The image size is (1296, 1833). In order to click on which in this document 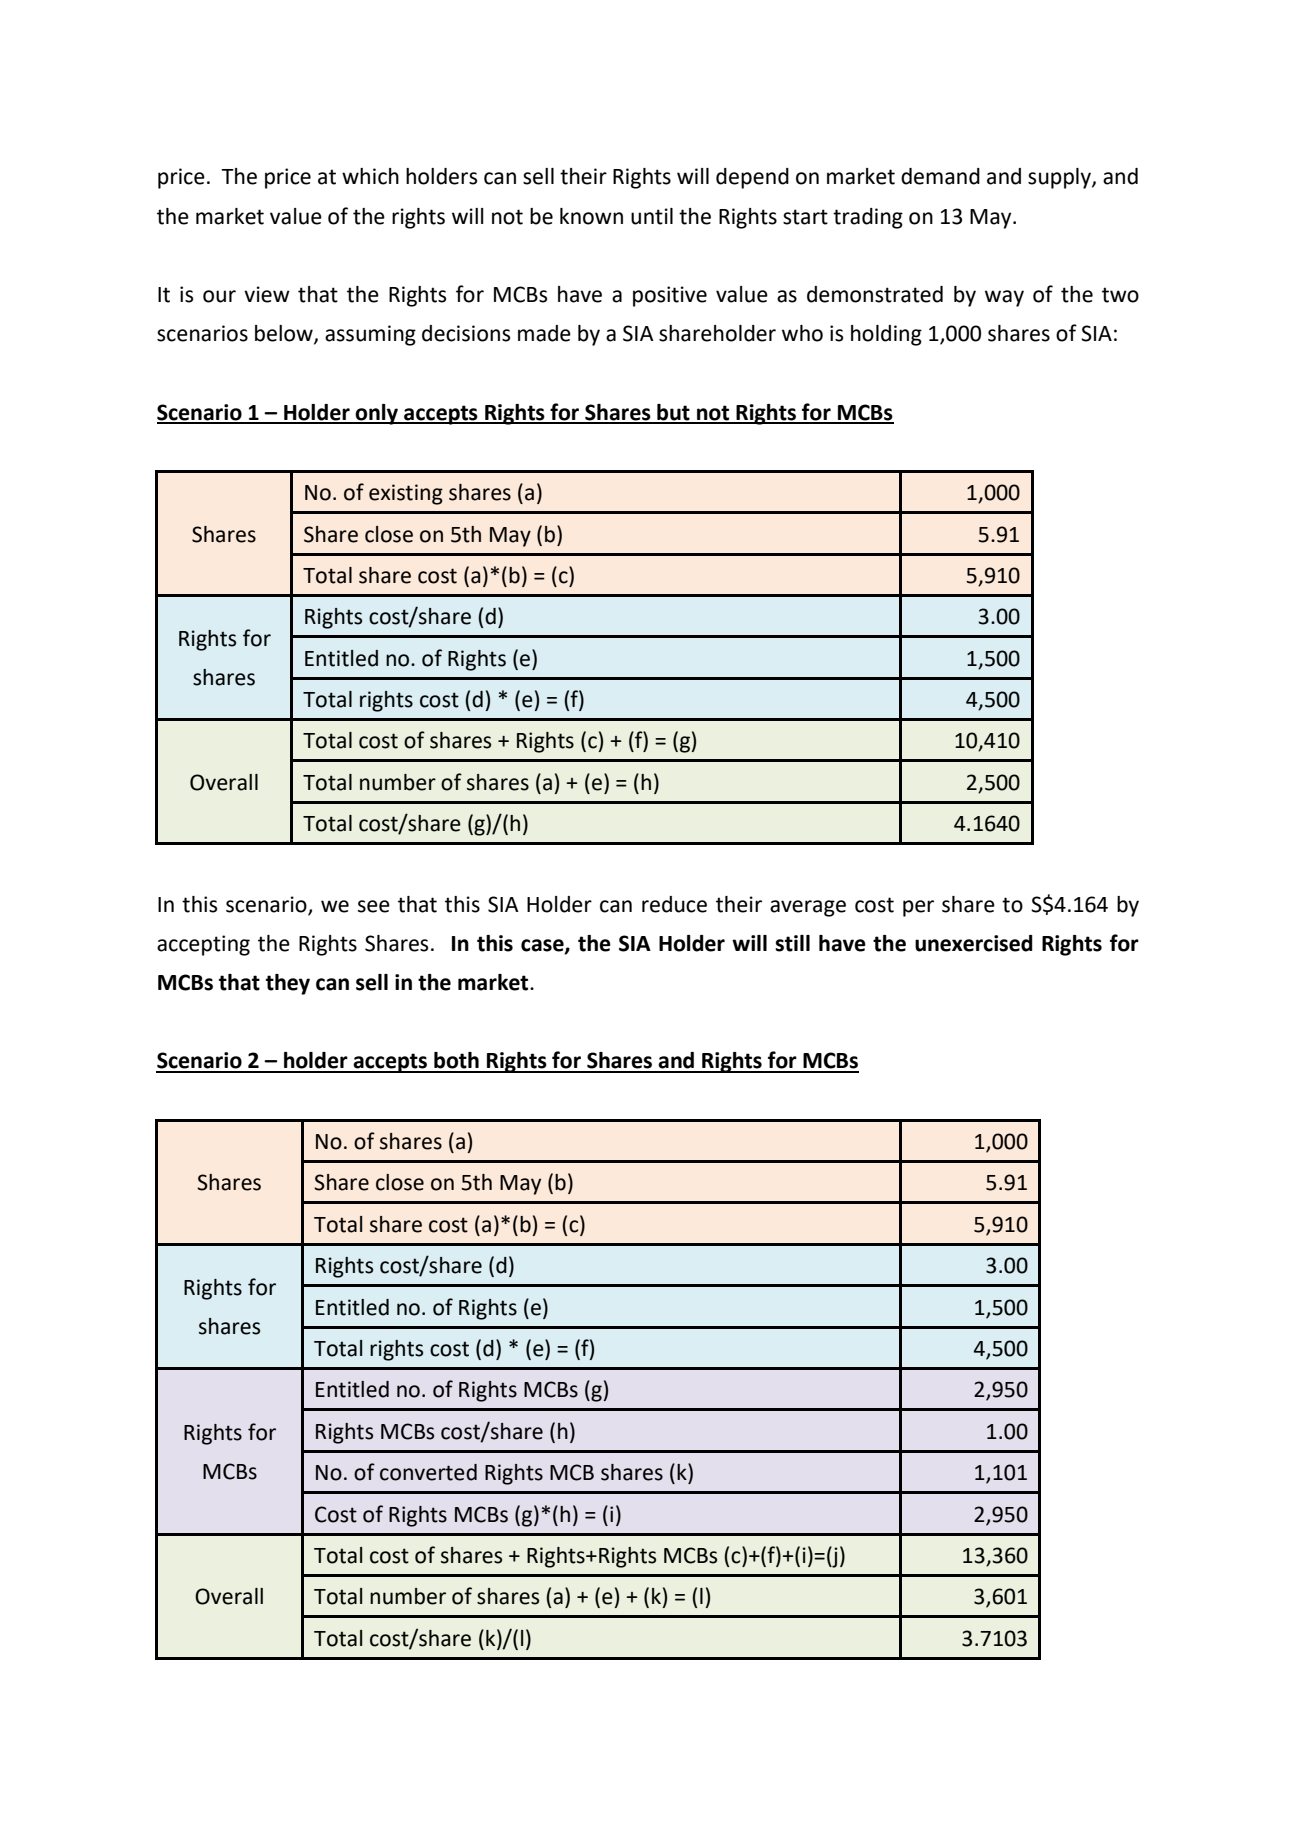, I will do `click(370, 176)`.
